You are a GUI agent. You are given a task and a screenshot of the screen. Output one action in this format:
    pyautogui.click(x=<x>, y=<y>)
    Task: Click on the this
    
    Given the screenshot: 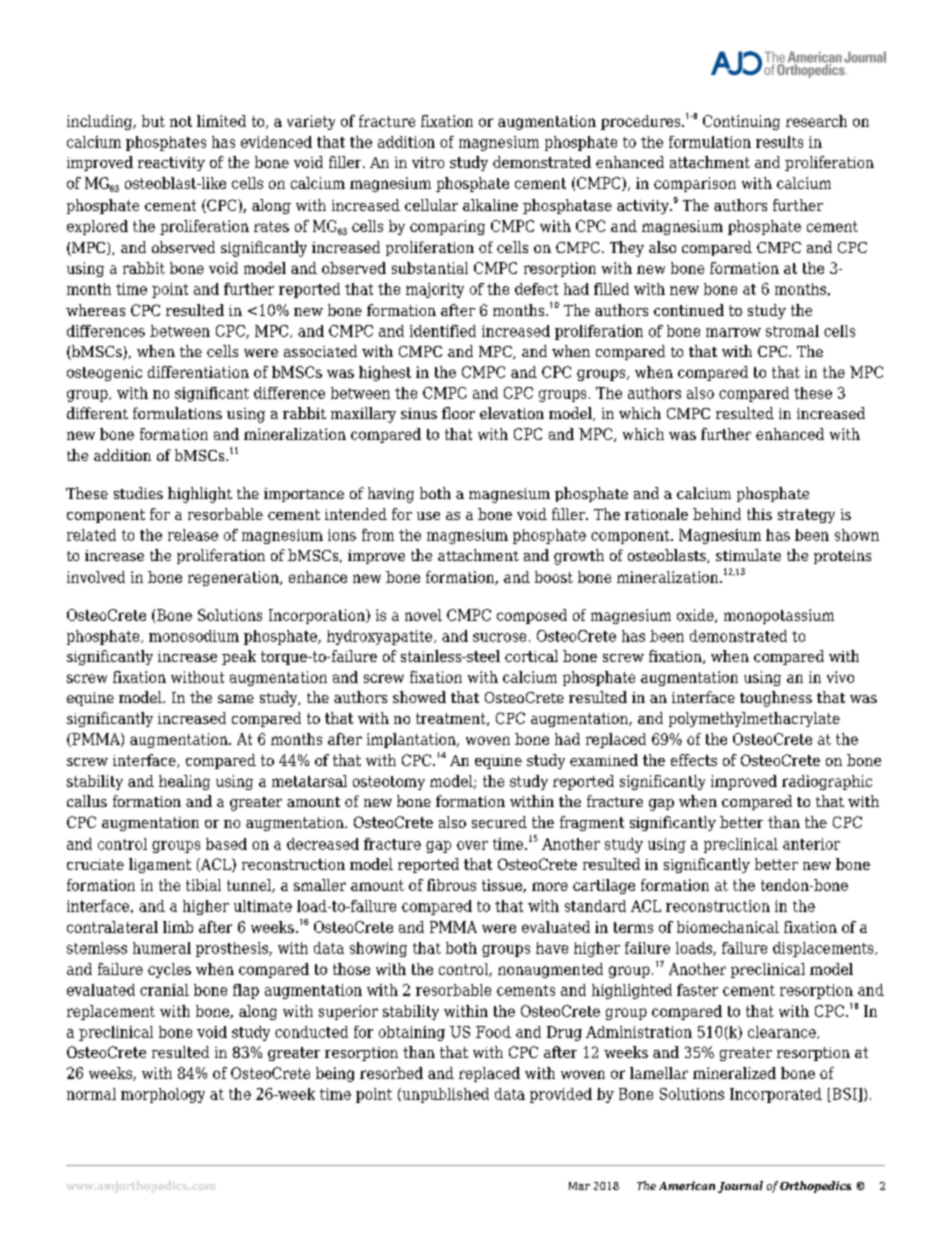 What is the action you would take?
    pyautogui.click(x=759, y=514)
